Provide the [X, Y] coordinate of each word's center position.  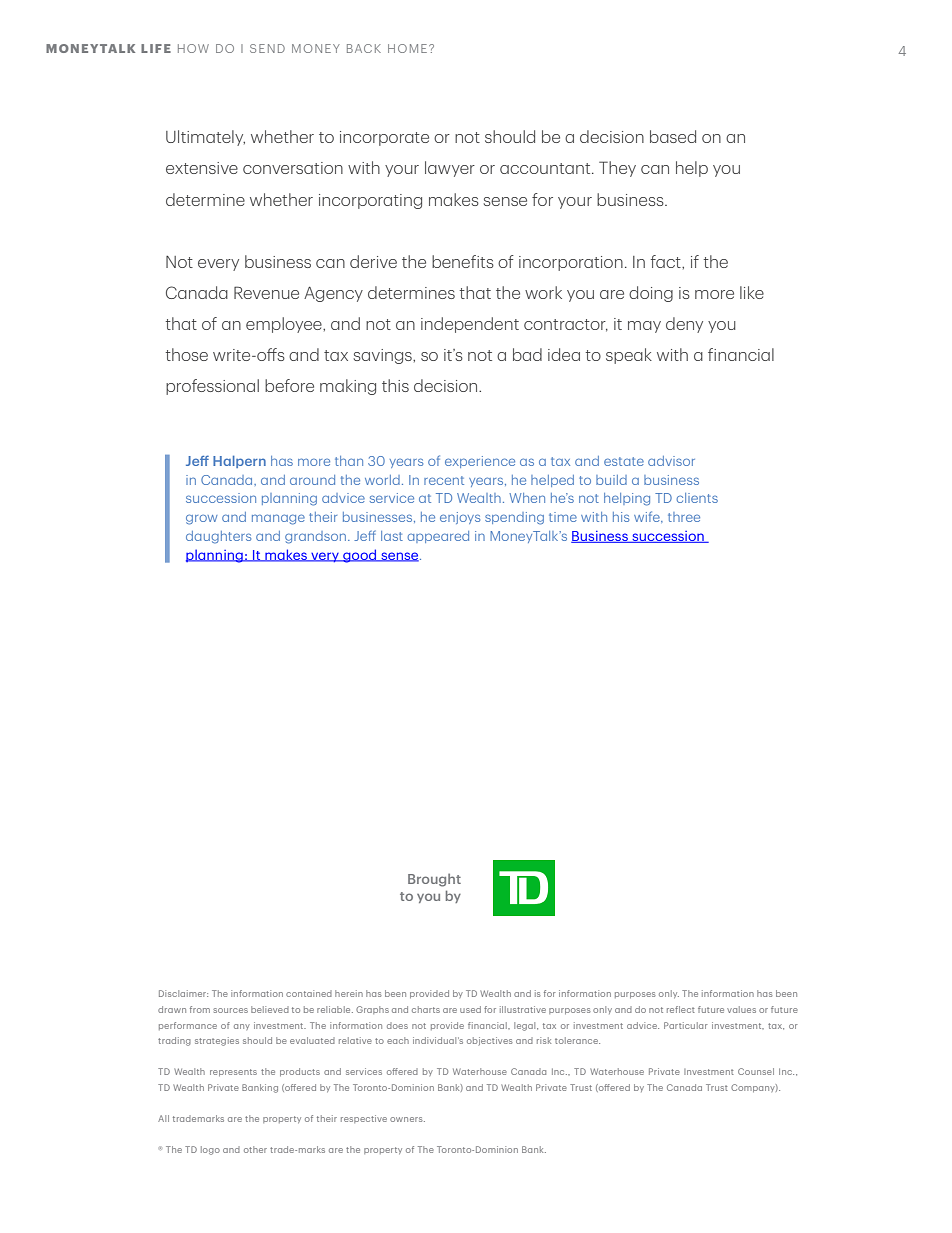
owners [407, 1119]
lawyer [450, 169]
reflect [681, 1009]
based [673, 136]
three [684, 517]
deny [684, 325]
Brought [434, 880]
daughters [218, 537]
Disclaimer [183, 993]
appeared [438, 537]
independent [470, 325]
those [187, 354]
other [255, 1149]
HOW [193, 48]
